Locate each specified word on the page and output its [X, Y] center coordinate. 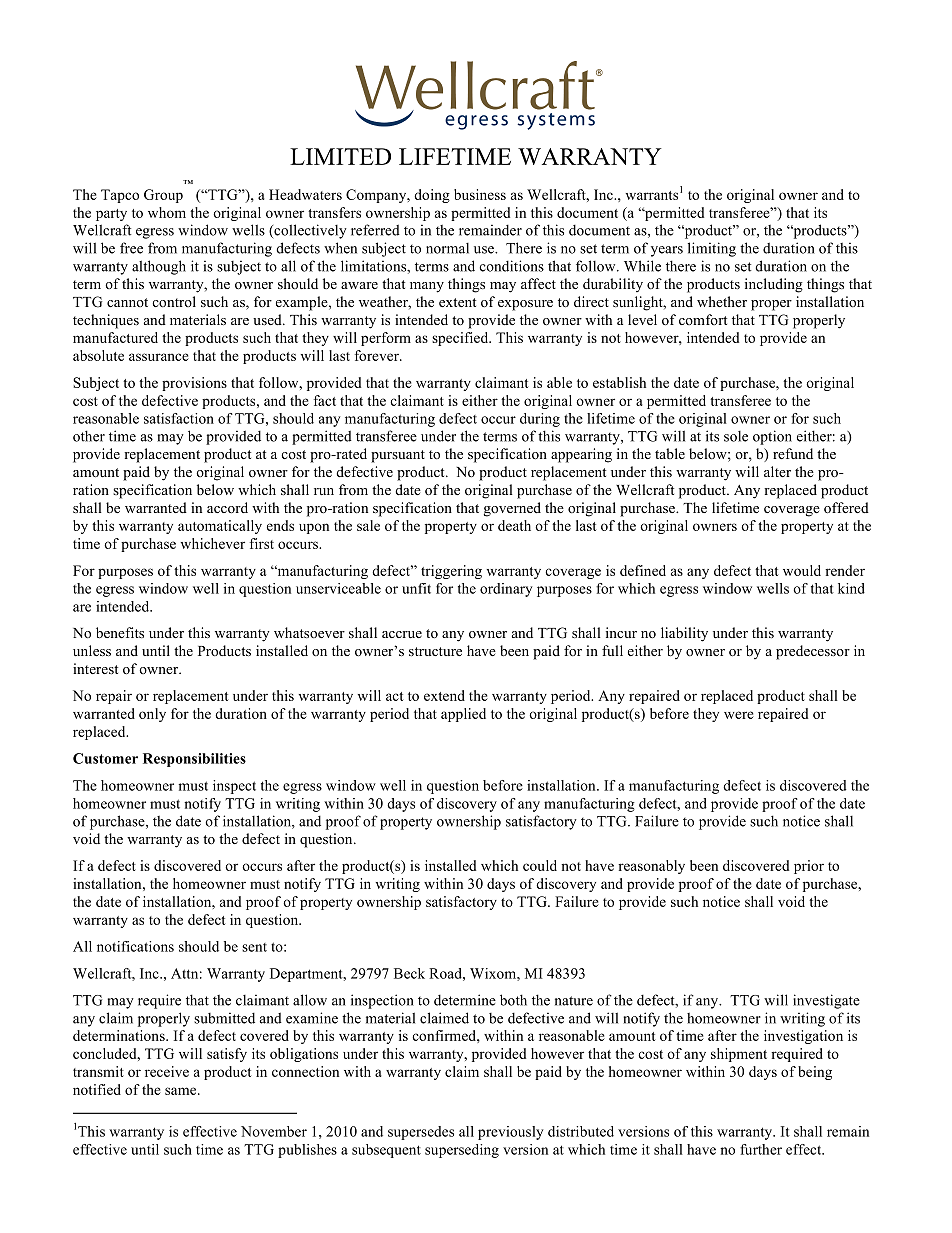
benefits [120, 632]
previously [510, 1133]
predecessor [813, 652]
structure [435, 651]
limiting [712, 249]
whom [167, 212]
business [480, 194]
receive [167, 1071]
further [761, 1149]
